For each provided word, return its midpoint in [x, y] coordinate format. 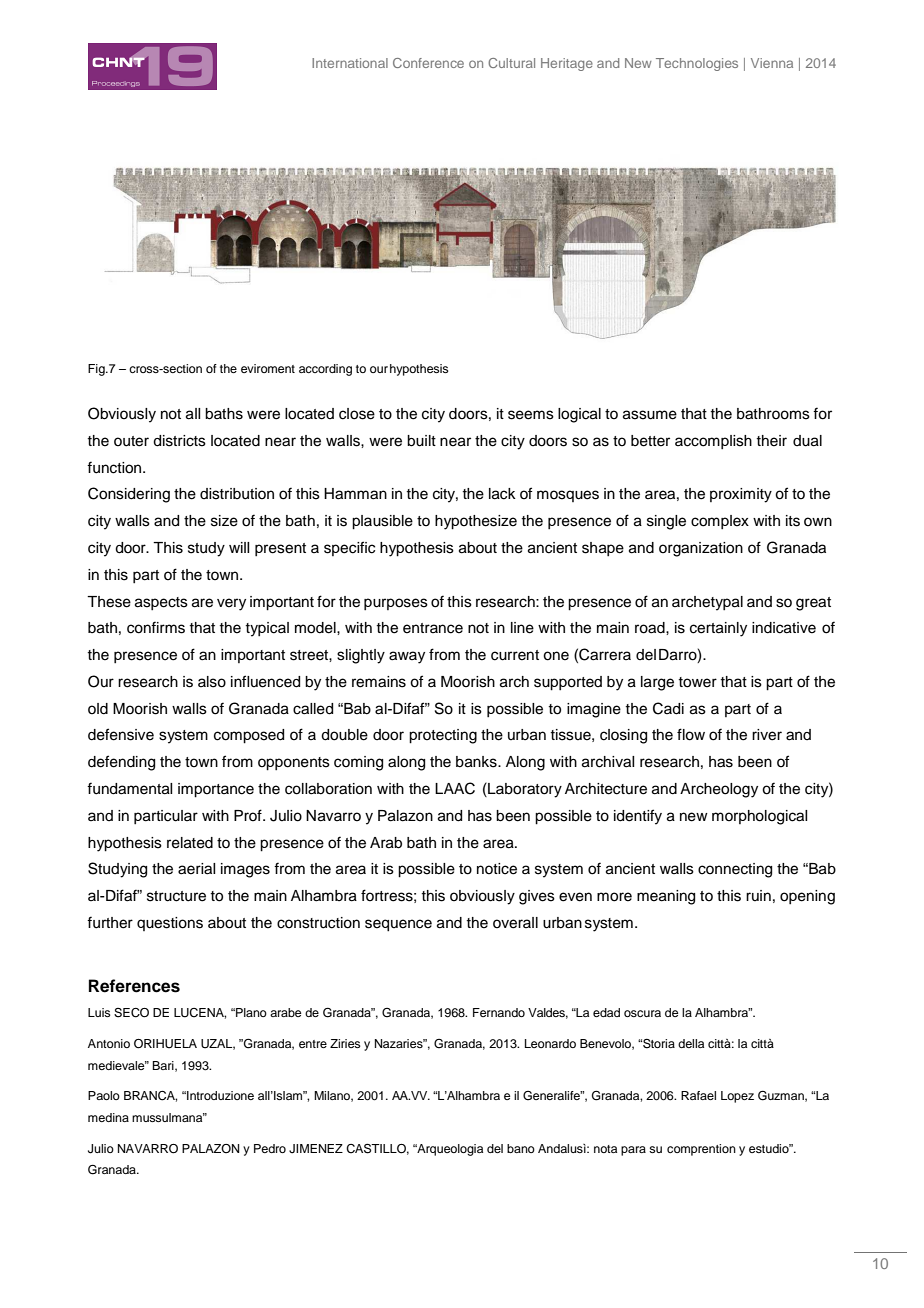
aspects [161, 603]
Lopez [737, 1097]
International [350, 63]
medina [108, 1117]
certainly [718, 629]
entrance [433, 628]
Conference [428, 63]
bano [521, 1148]
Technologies [697, 64]
